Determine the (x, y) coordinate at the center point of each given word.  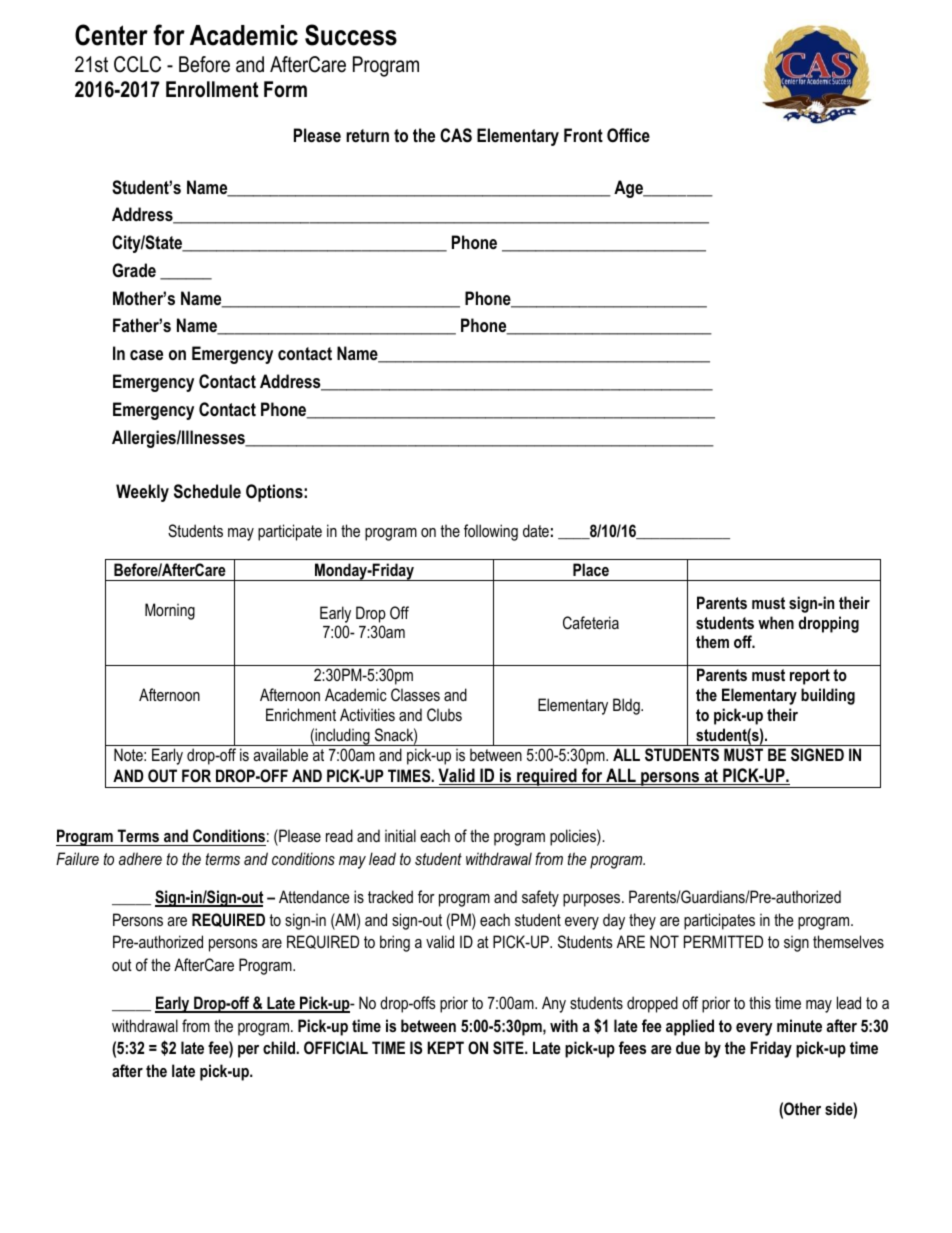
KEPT (445, 1047)
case (146, 355)
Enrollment (212, 89)
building (828, 696)
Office (628, 135)
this (760, 1002)
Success (351, 35)
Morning (170, 611)
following (491, 532)
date (536, 530)
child (280, 1047)
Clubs (444, 714)
